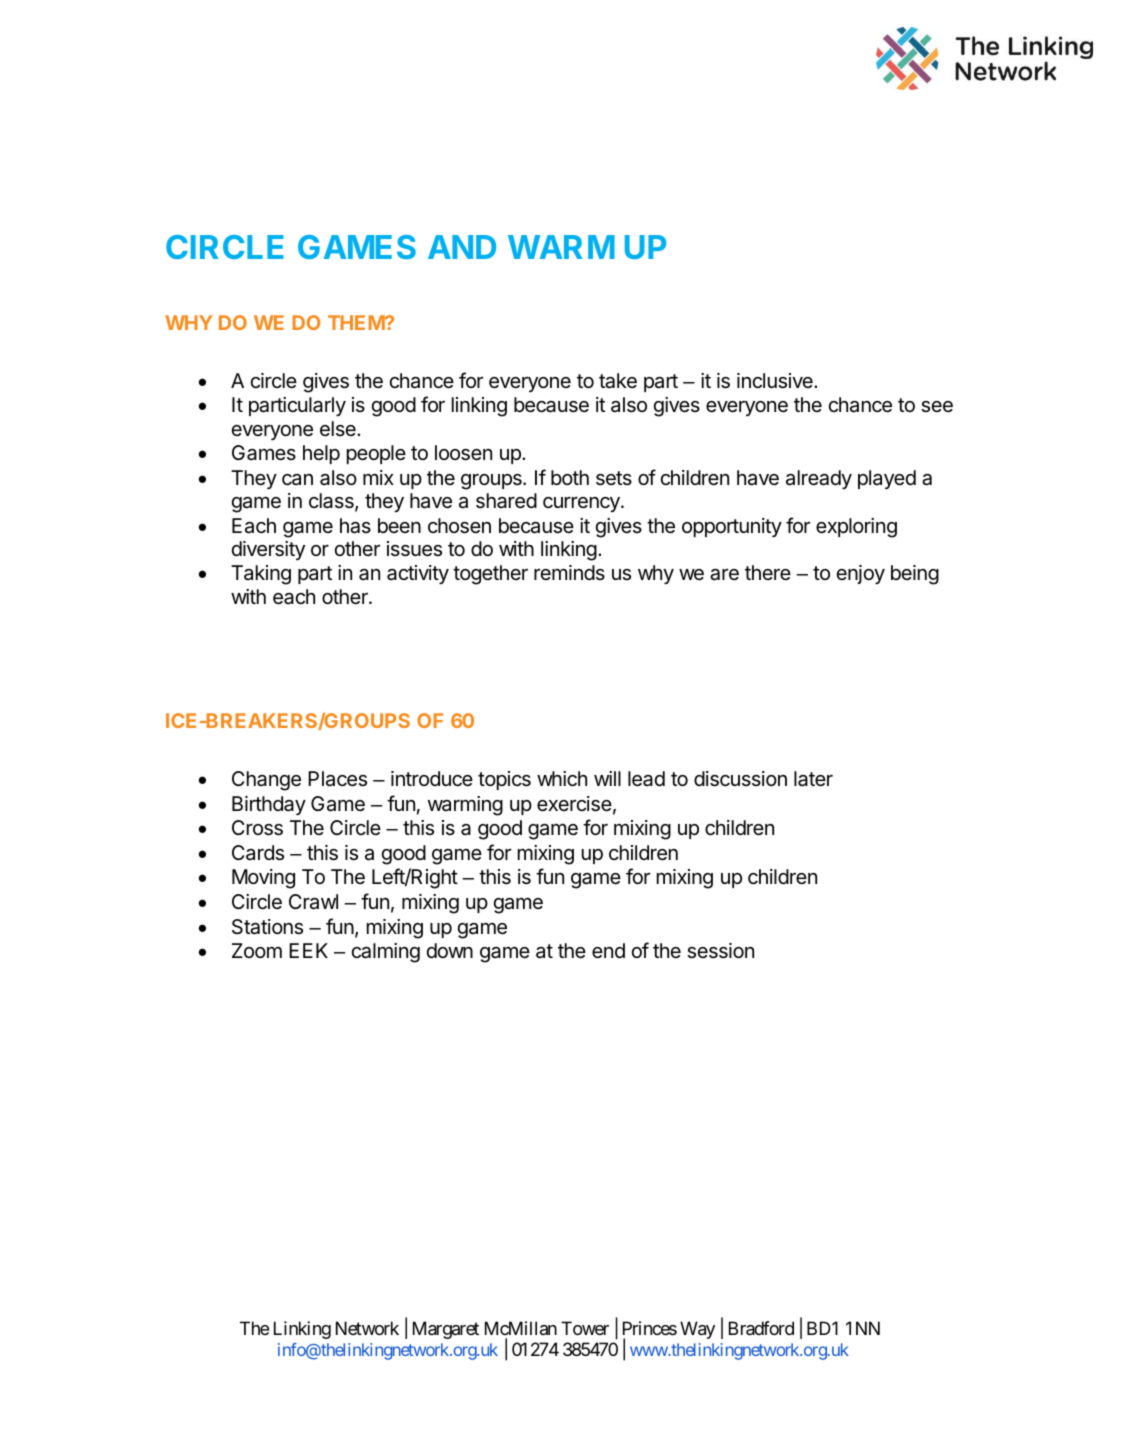 The width and height of the screenshot is (1121, 1451). I want to click on inclusive, so click(776, 381).
